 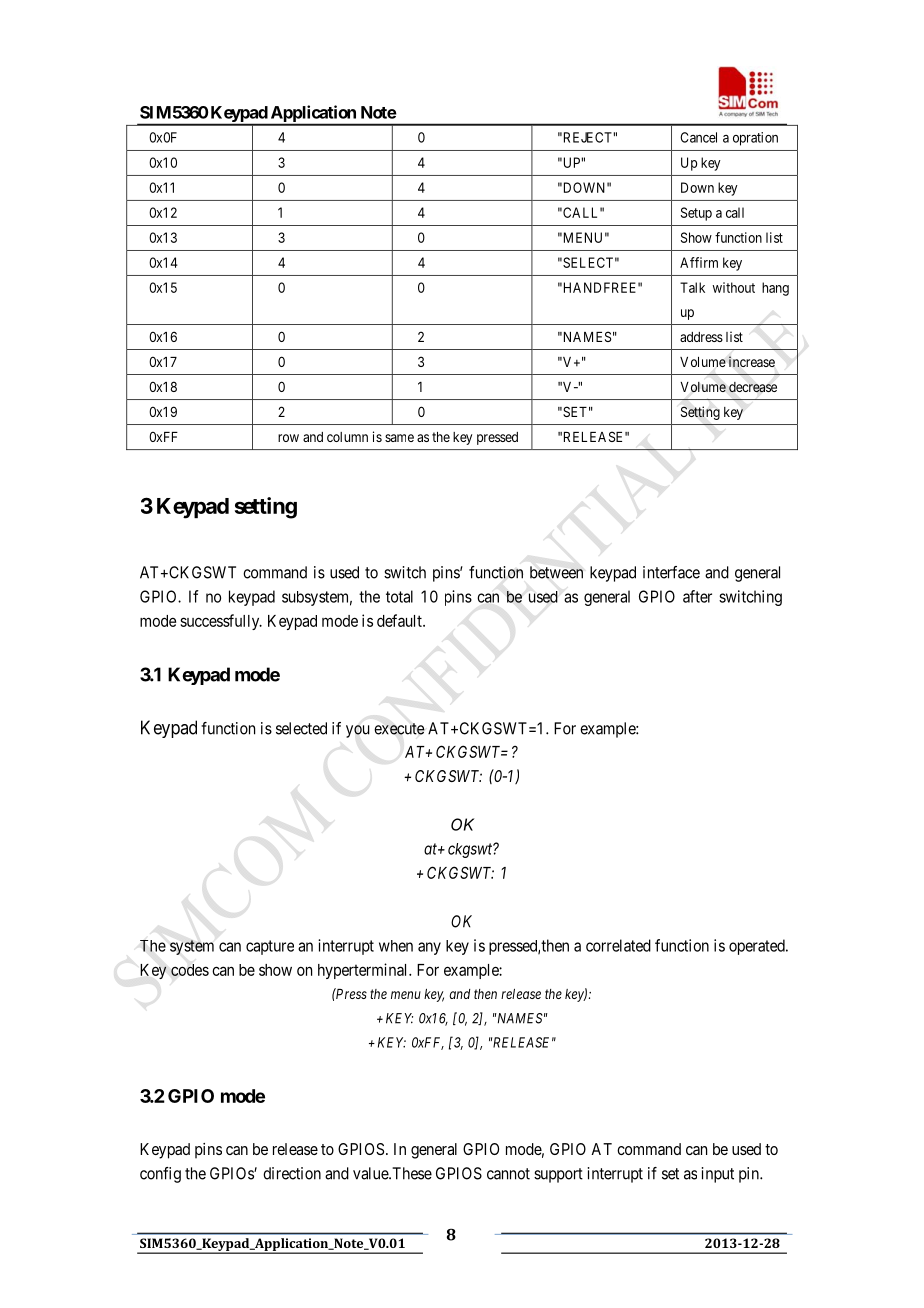 What do you see at coordinates (288, 438) in the screenshot?
I see `row` at bounding box center [288, 438].
